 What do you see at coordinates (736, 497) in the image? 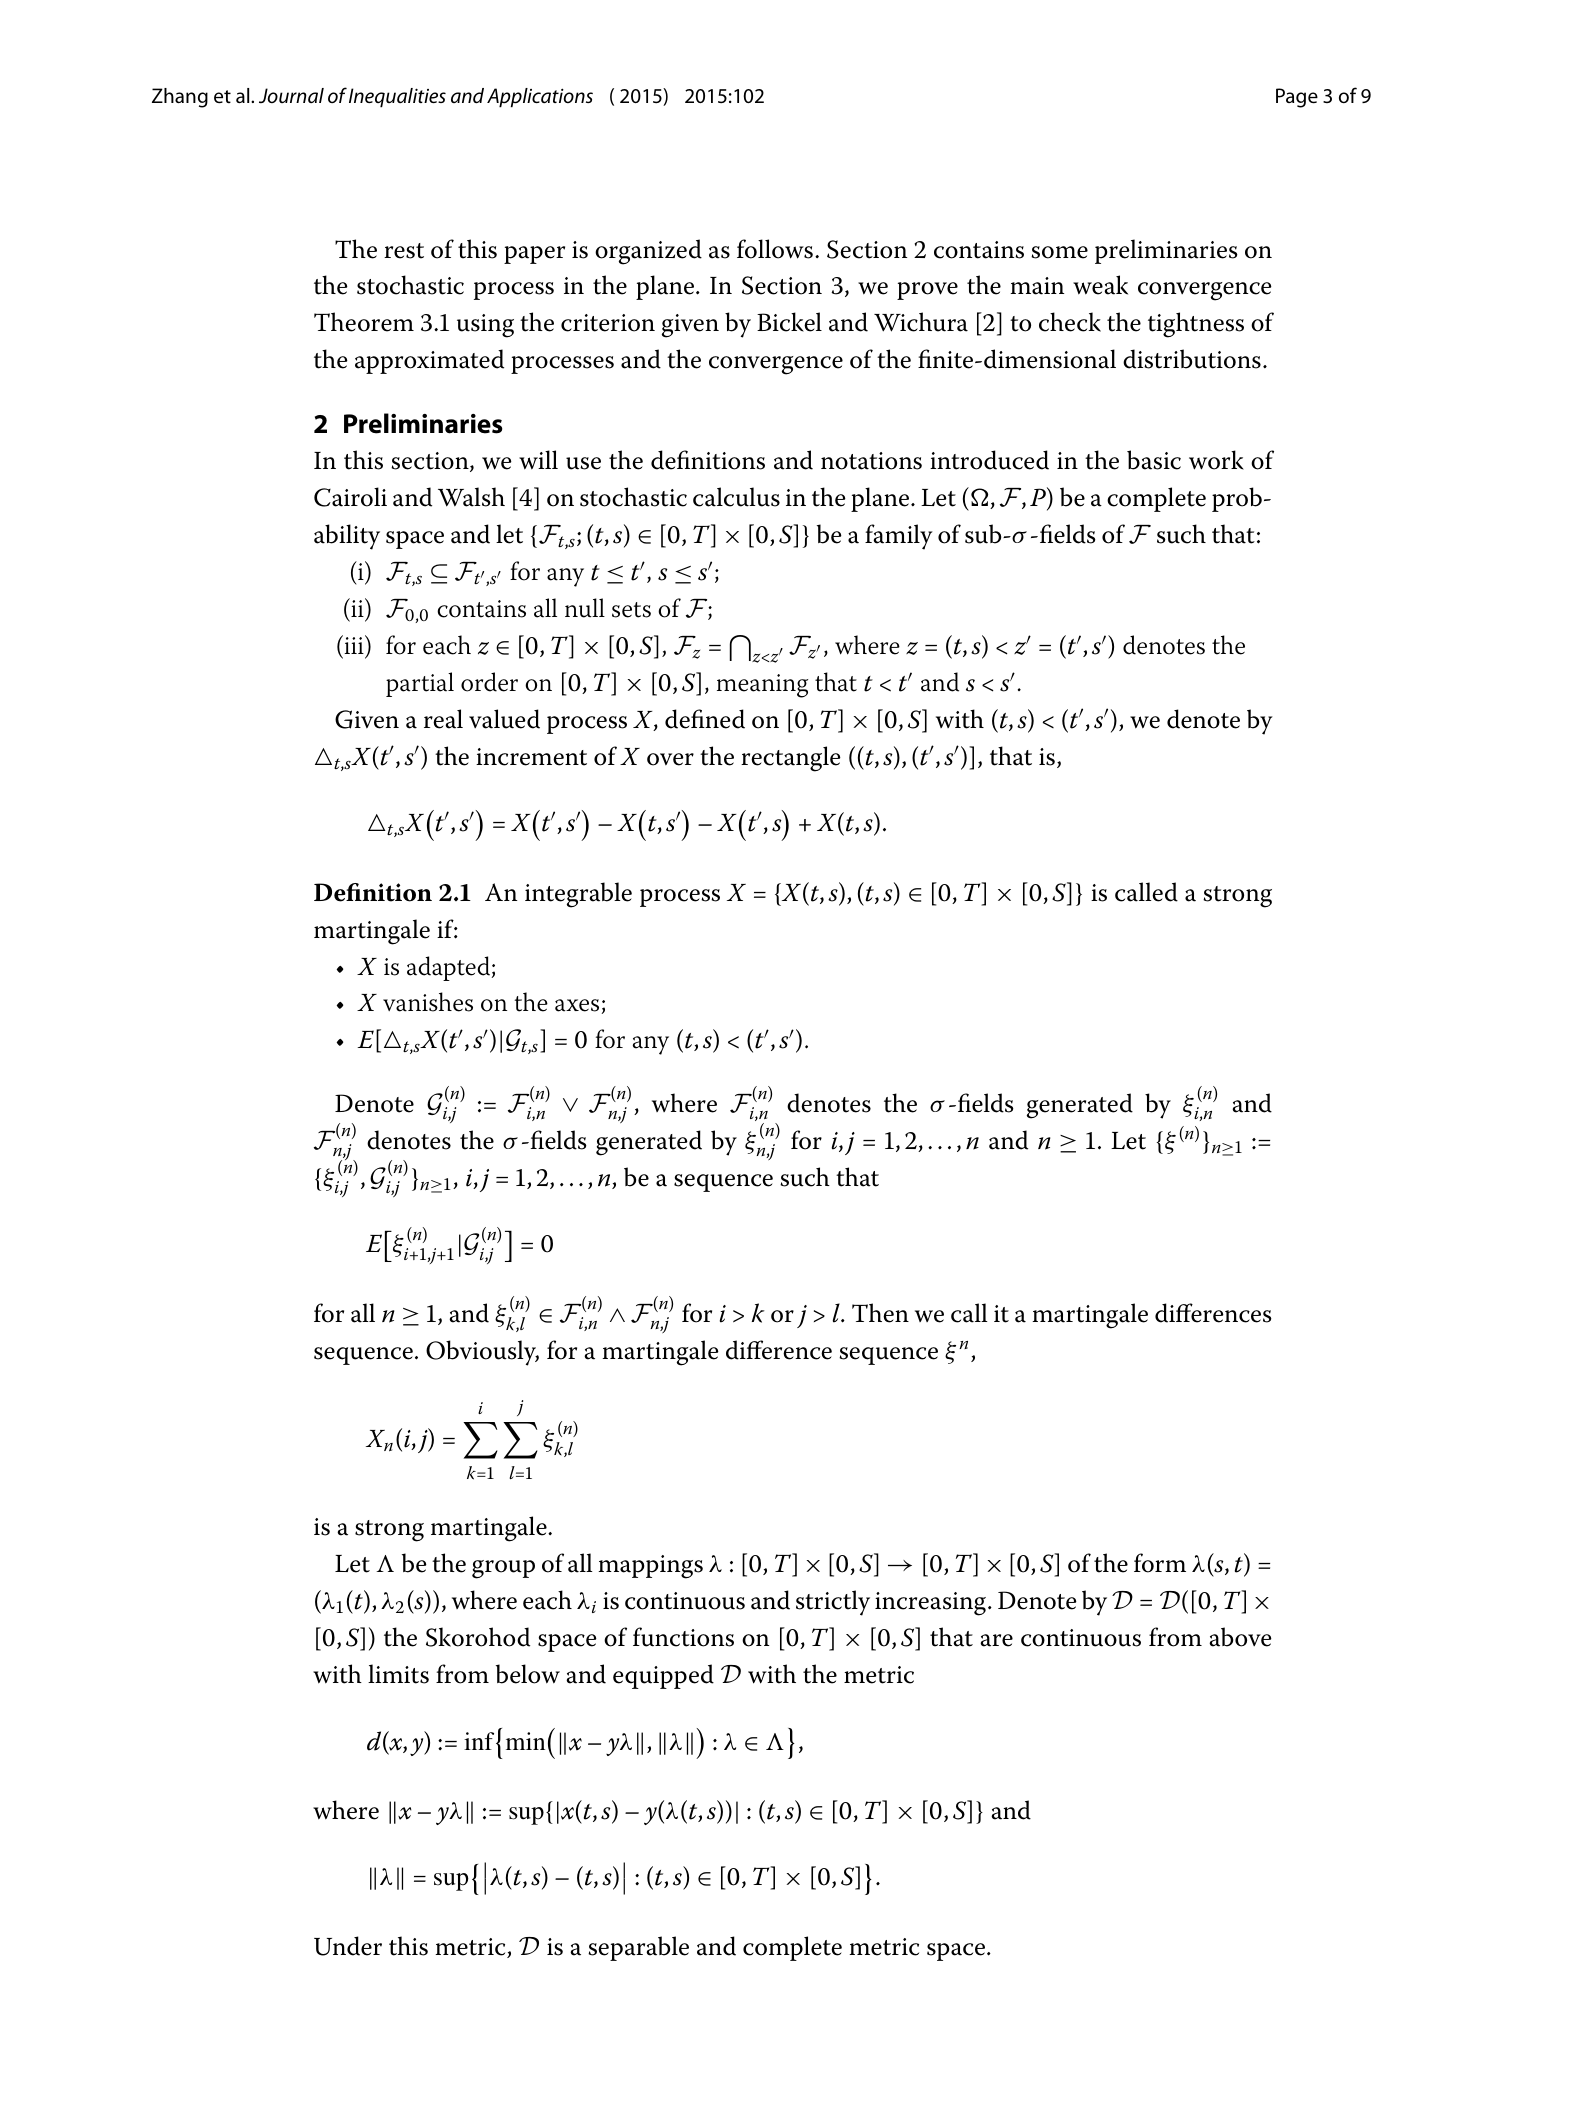
I see `calculus` at bounding box center [736, 497].
